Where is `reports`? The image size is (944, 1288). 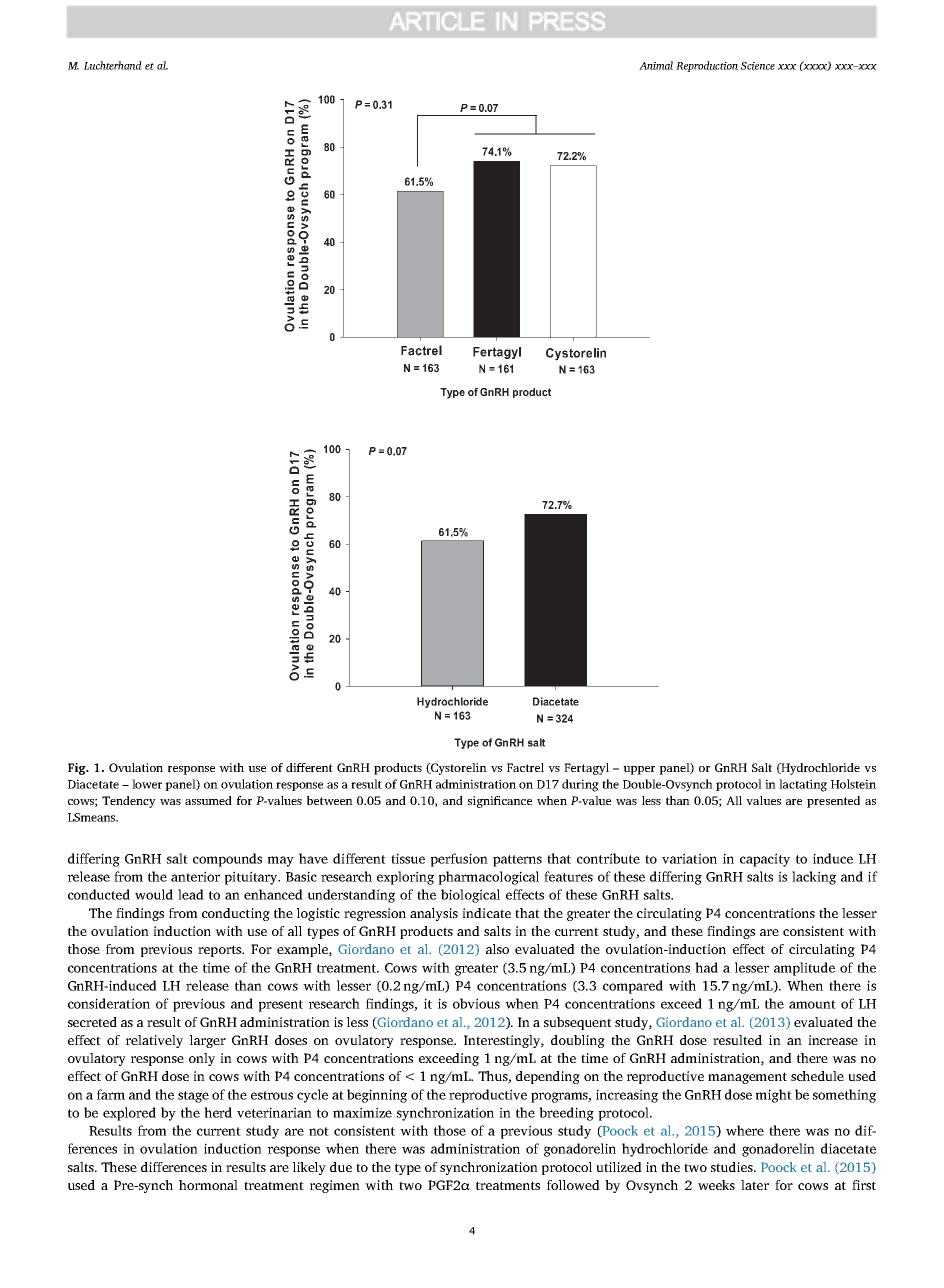 reports is located at coordinates (221, 951).
